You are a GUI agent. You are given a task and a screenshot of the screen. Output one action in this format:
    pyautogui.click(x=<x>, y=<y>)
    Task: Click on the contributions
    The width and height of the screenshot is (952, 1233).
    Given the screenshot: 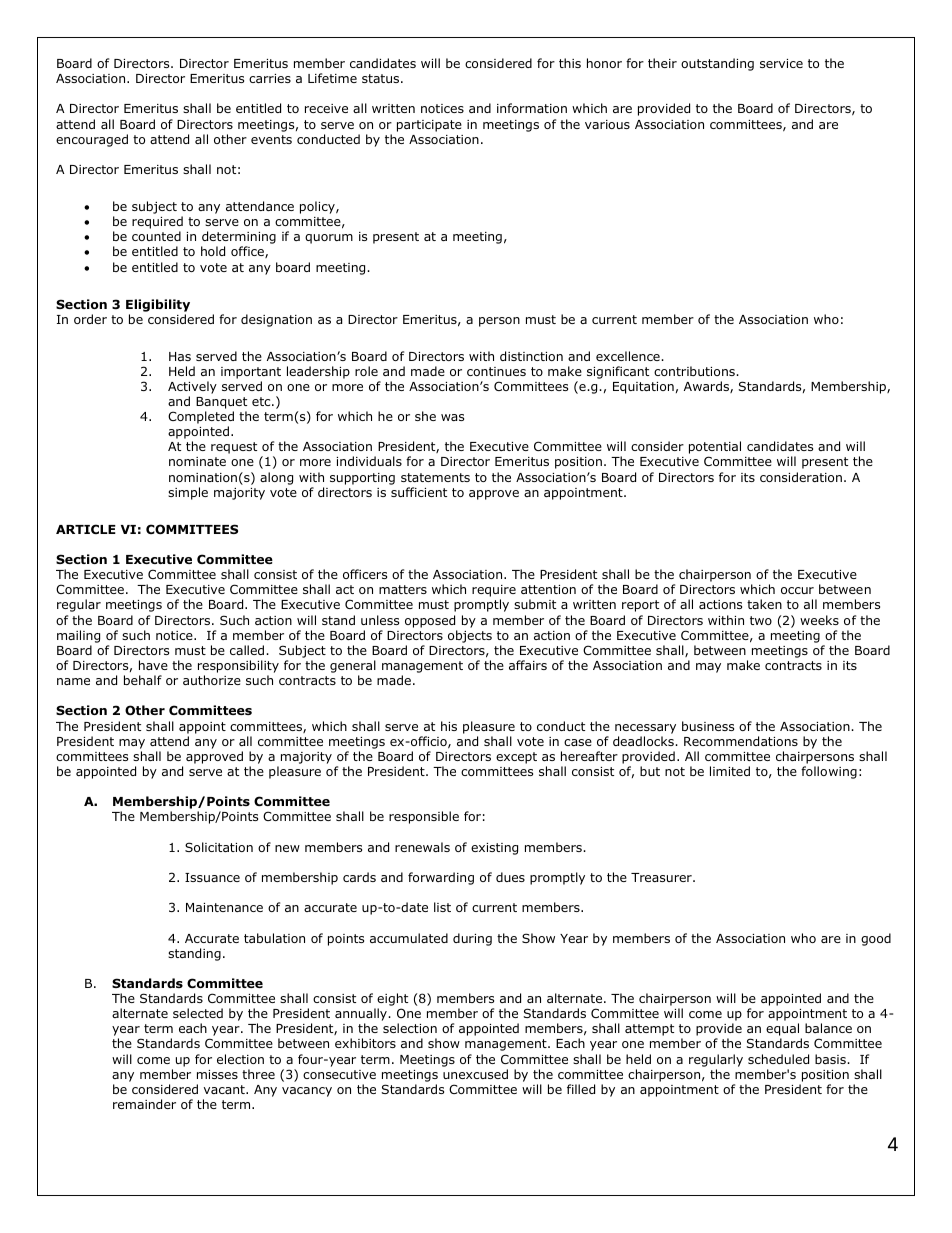 What is the action you would take?
    pyautogui.click(x=695, y=371)
